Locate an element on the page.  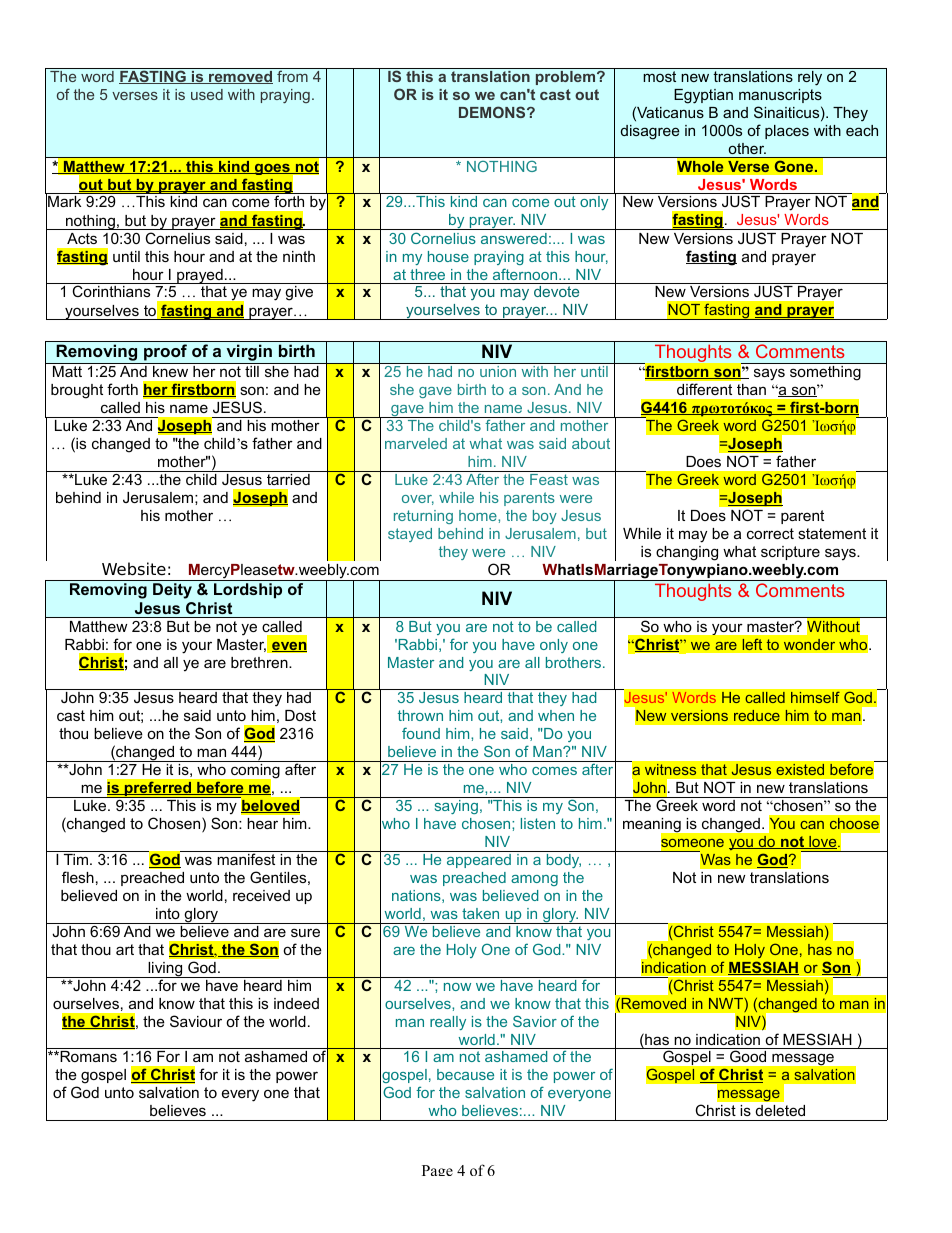
Savior is located at coordinates (535, 1021).
